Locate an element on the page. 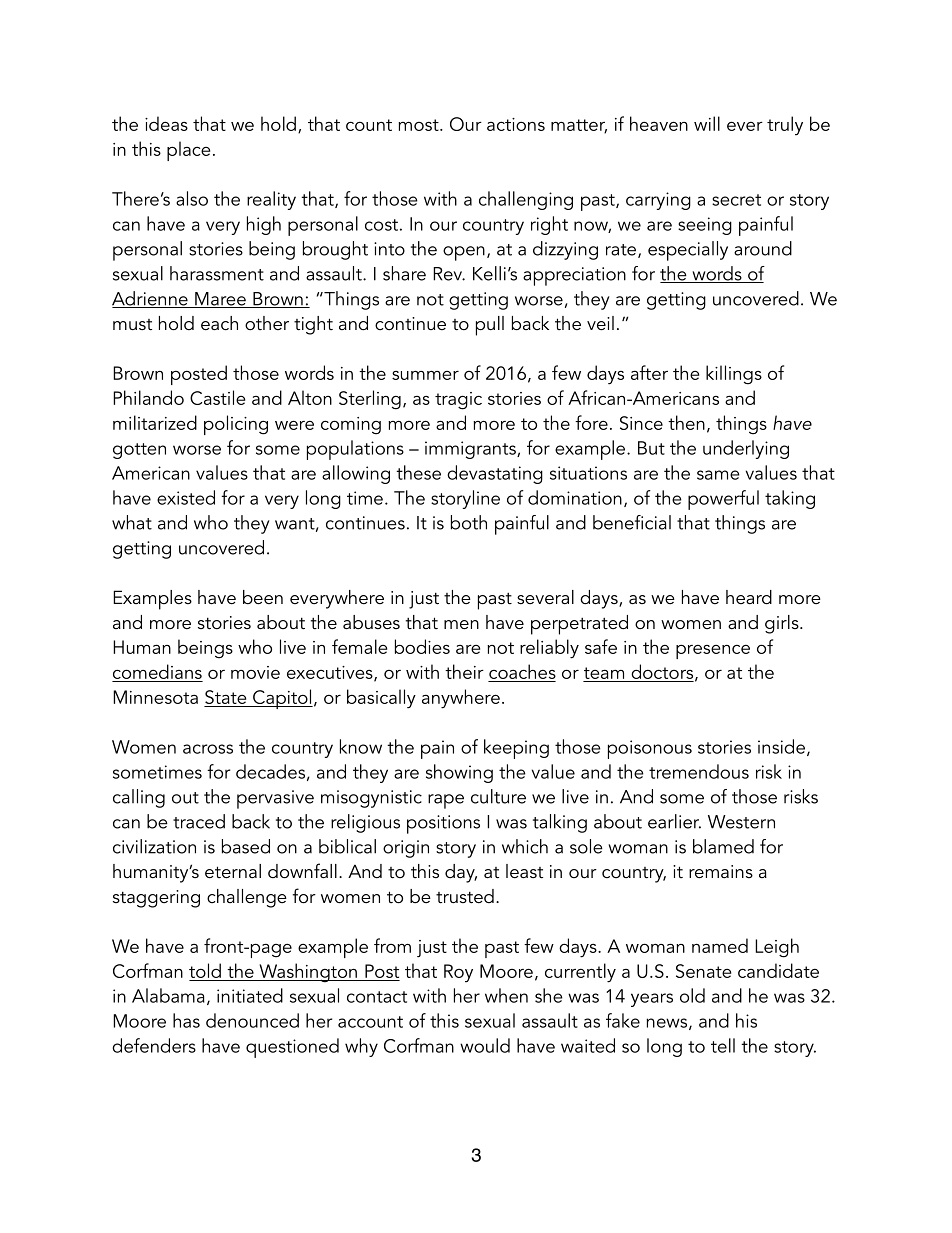  will is located at coordinates (707, 123).
